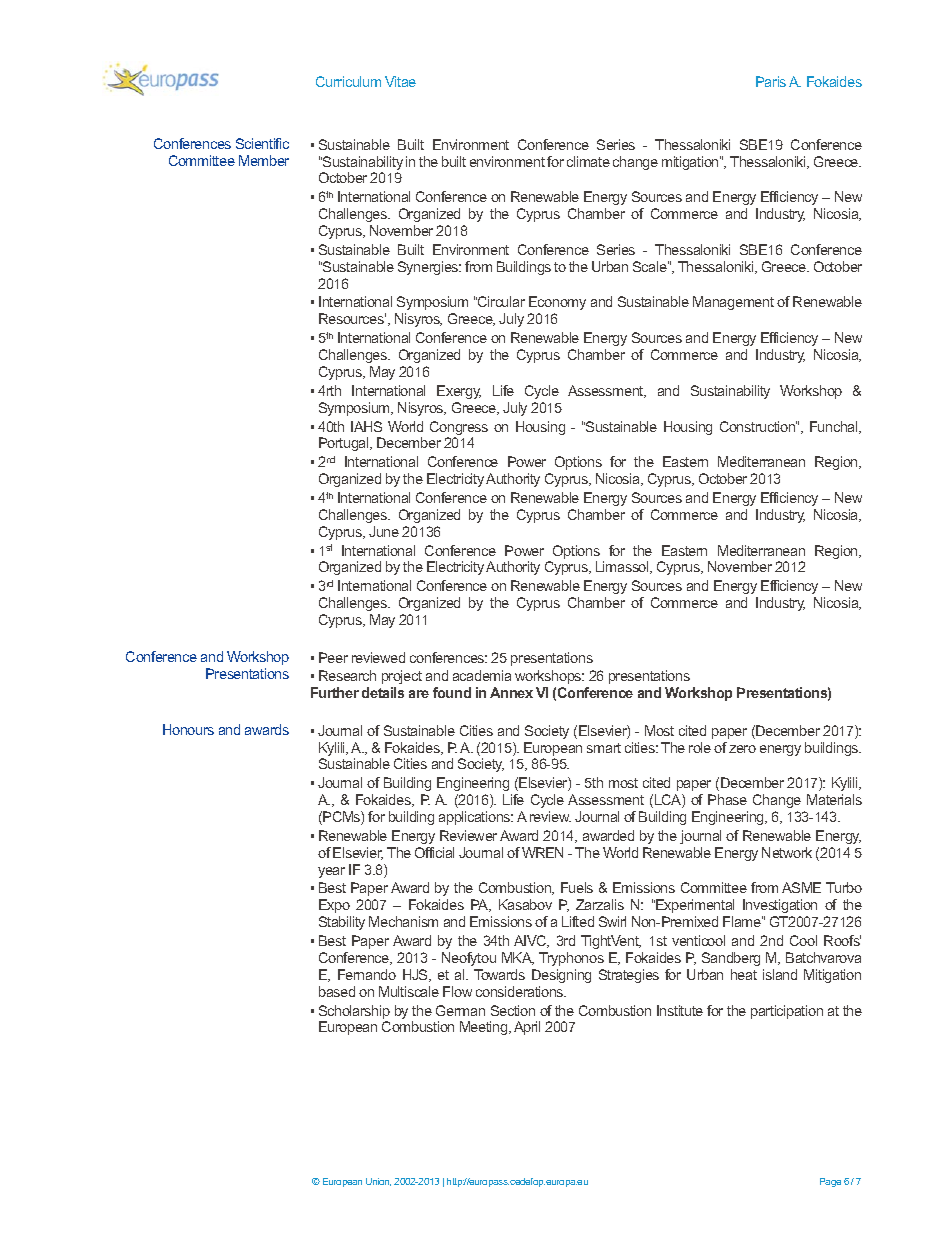 The height and width of the screenshot is (1233, 952). Describe the element at coordinates (459, 429) in the screenshot. I see `Congress` at that location.
